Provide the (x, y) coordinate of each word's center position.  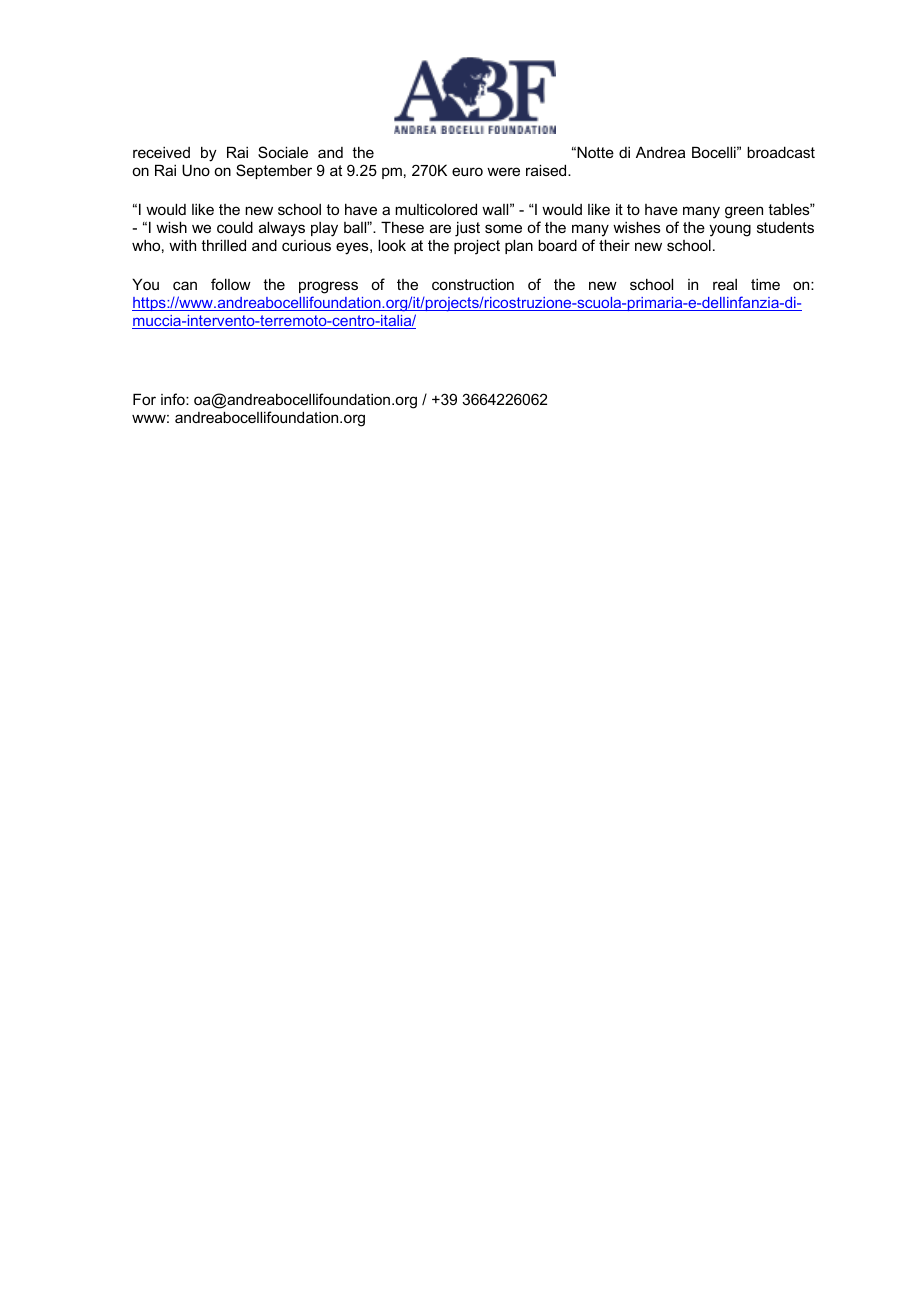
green (744, 212)
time (765, 284)
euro (467, 171)
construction (473, 284)
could (235, 227)
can (185, 285)
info (174, 399)
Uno (196, 170)
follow (231, 284)
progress (328, 289)
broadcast (781, 152)
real (725, 284)
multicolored (436, 209)
